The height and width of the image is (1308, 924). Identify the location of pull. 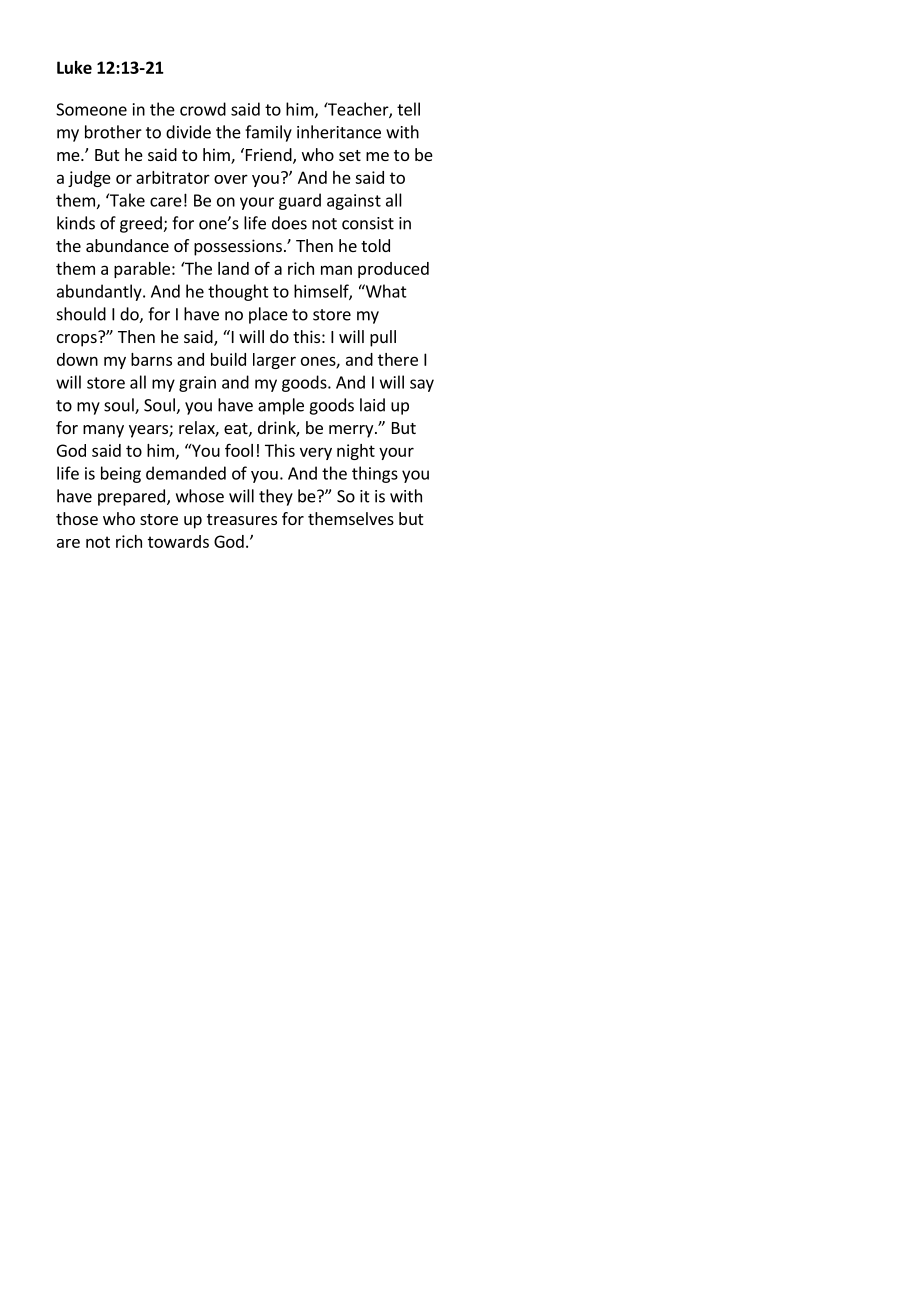
(383, 338).
